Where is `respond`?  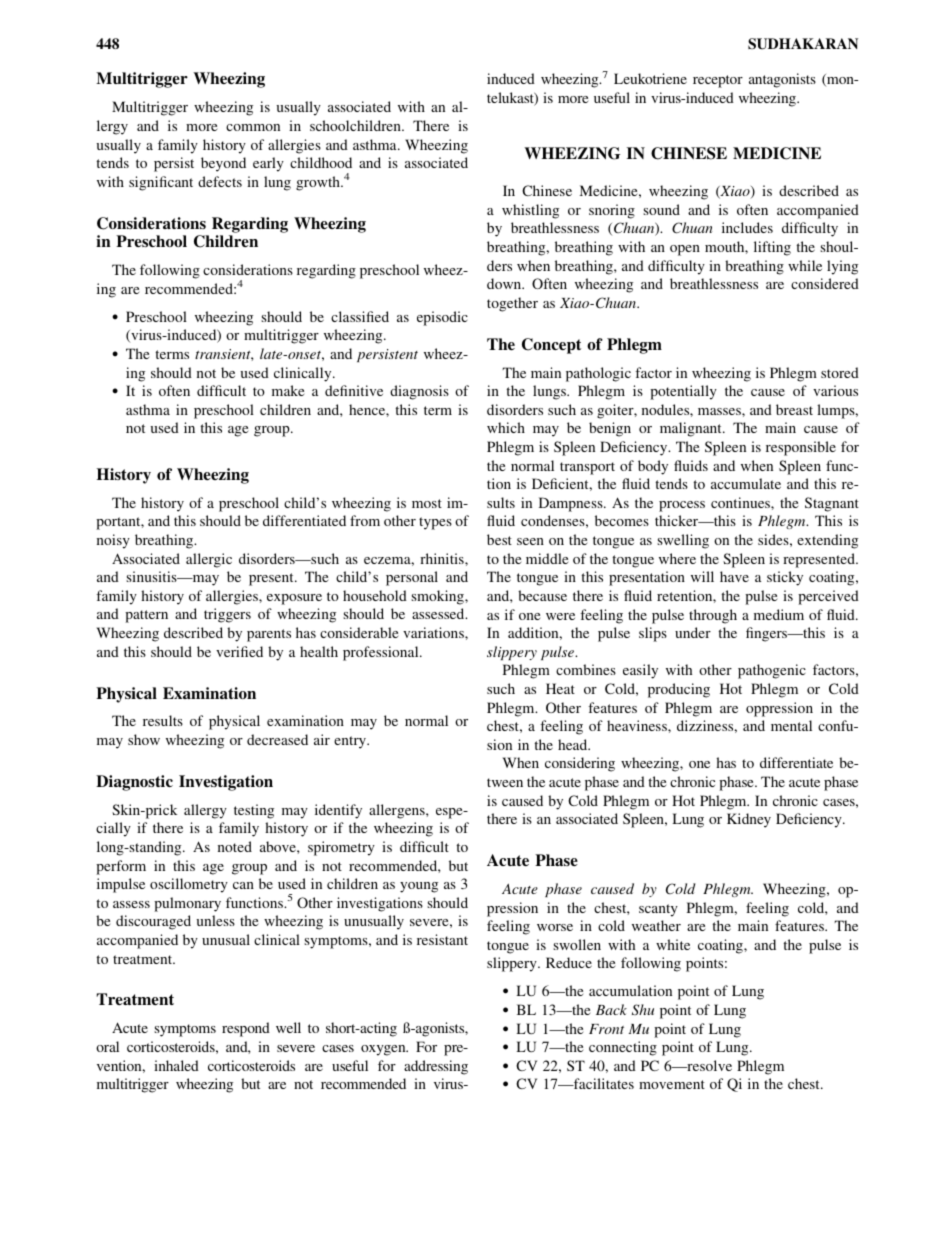
respond is located at coordinates (246, 1029).
